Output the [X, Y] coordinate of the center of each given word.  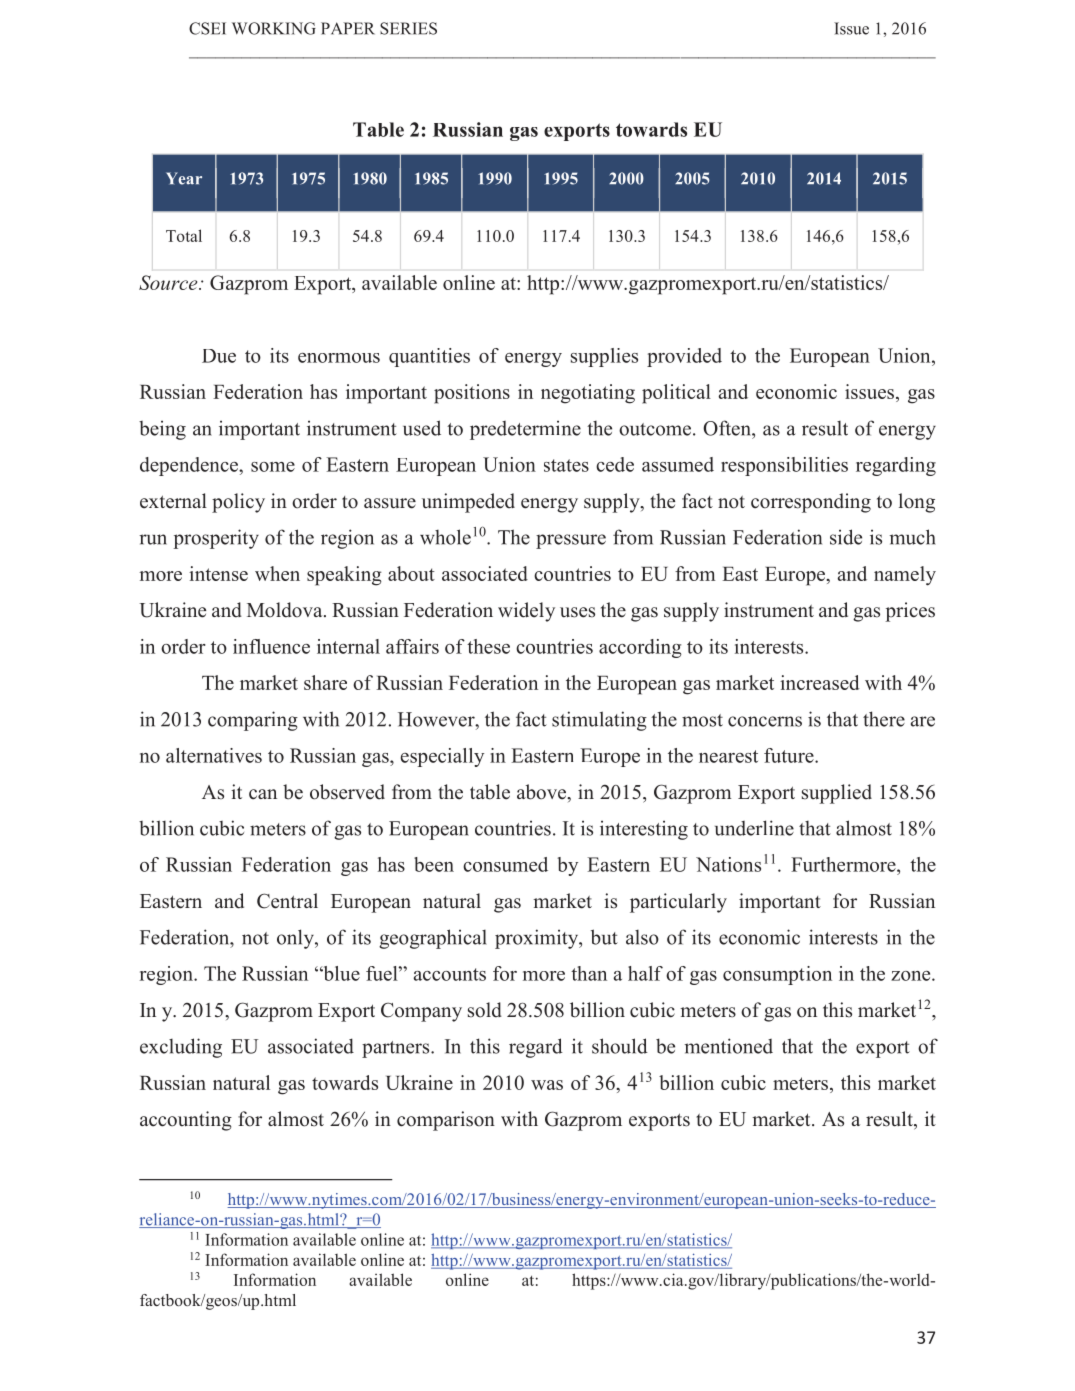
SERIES [408, 28]
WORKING [274, 28]
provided [684, 357]
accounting [186, 1121]
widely [526, 612]
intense [218, 573]
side [846, 537]
